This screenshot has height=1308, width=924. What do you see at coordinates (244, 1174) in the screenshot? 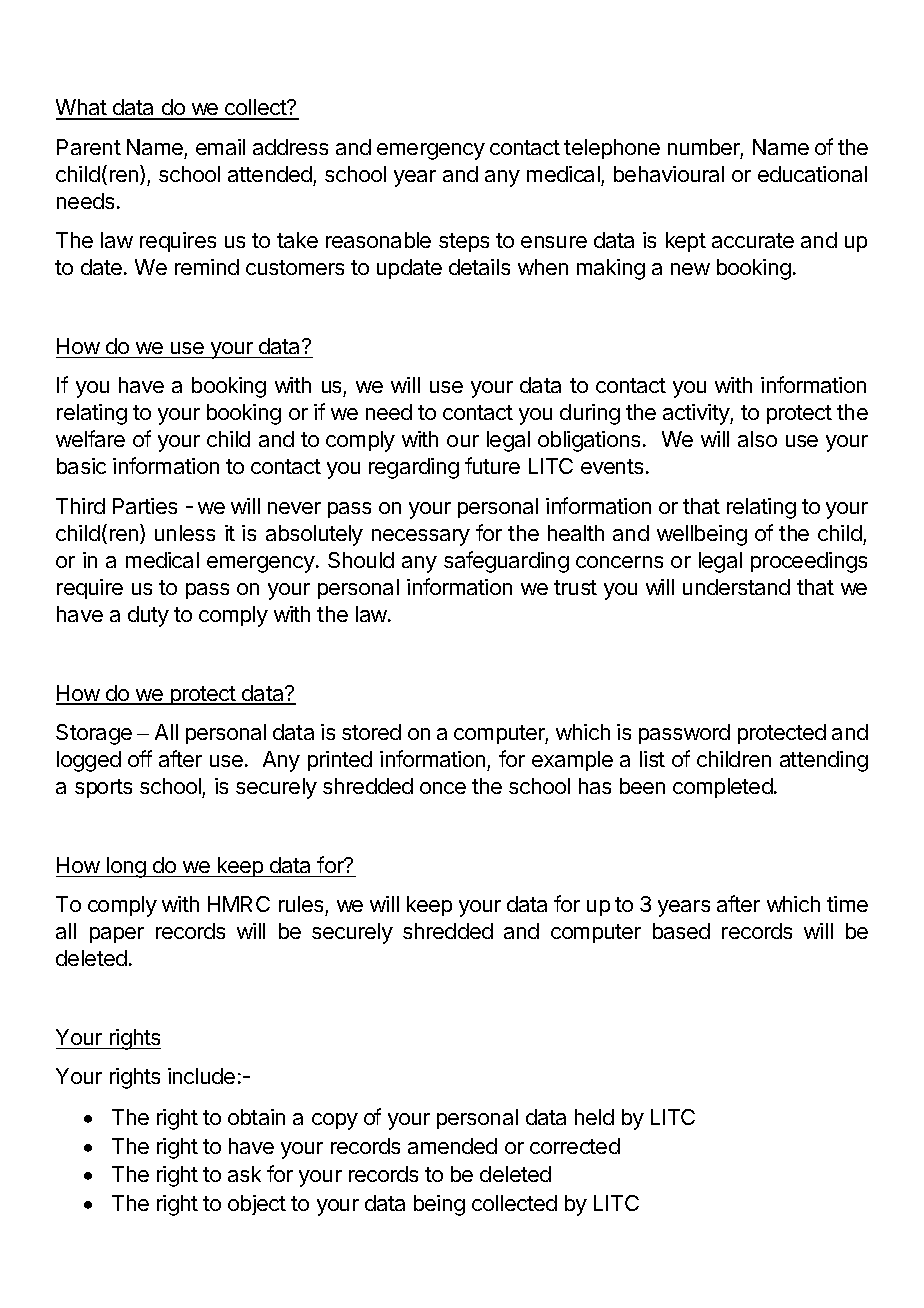
I see `ask` at bounding box center [244, 1174].
